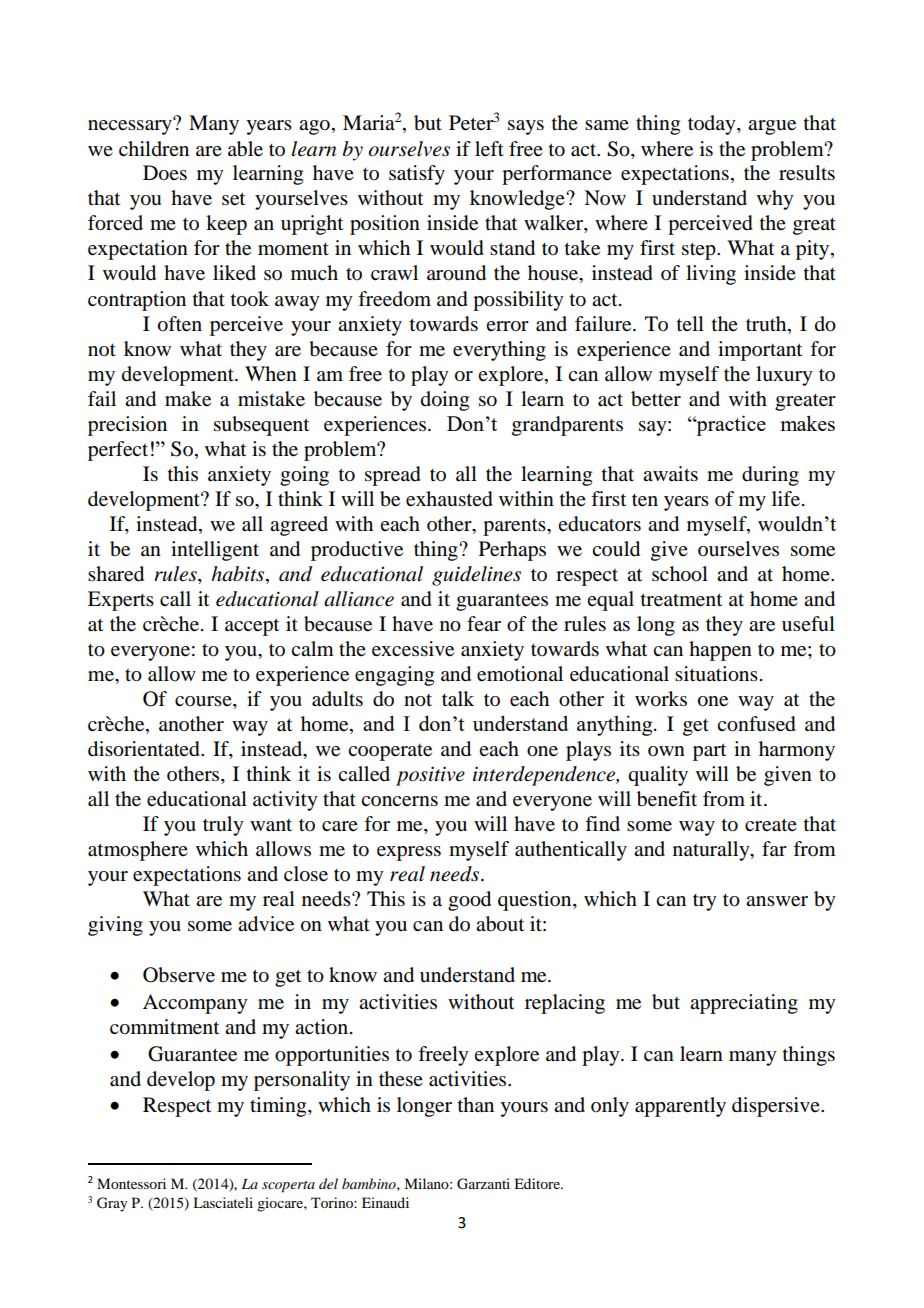 The image size is (924, 1308). I want to click on create, so click(771, 825).
